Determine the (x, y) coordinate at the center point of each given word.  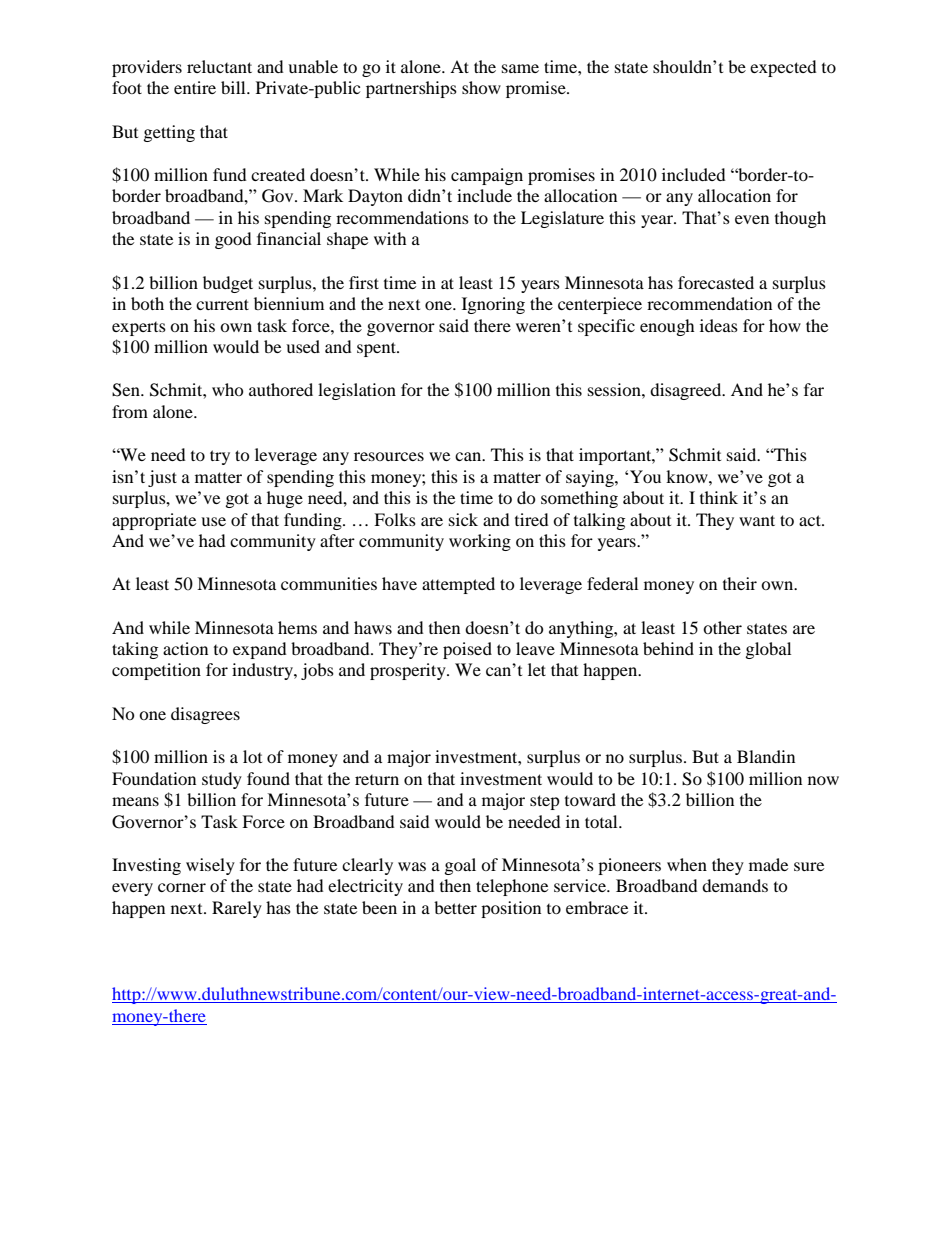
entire (195, 87)
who (228, 389)
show (481, 87)
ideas (719, 325)
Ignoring (493, 305)
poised (467, 650)
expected (783, 68)
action (185, 648)
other (722, 627)
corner (182, 887)
